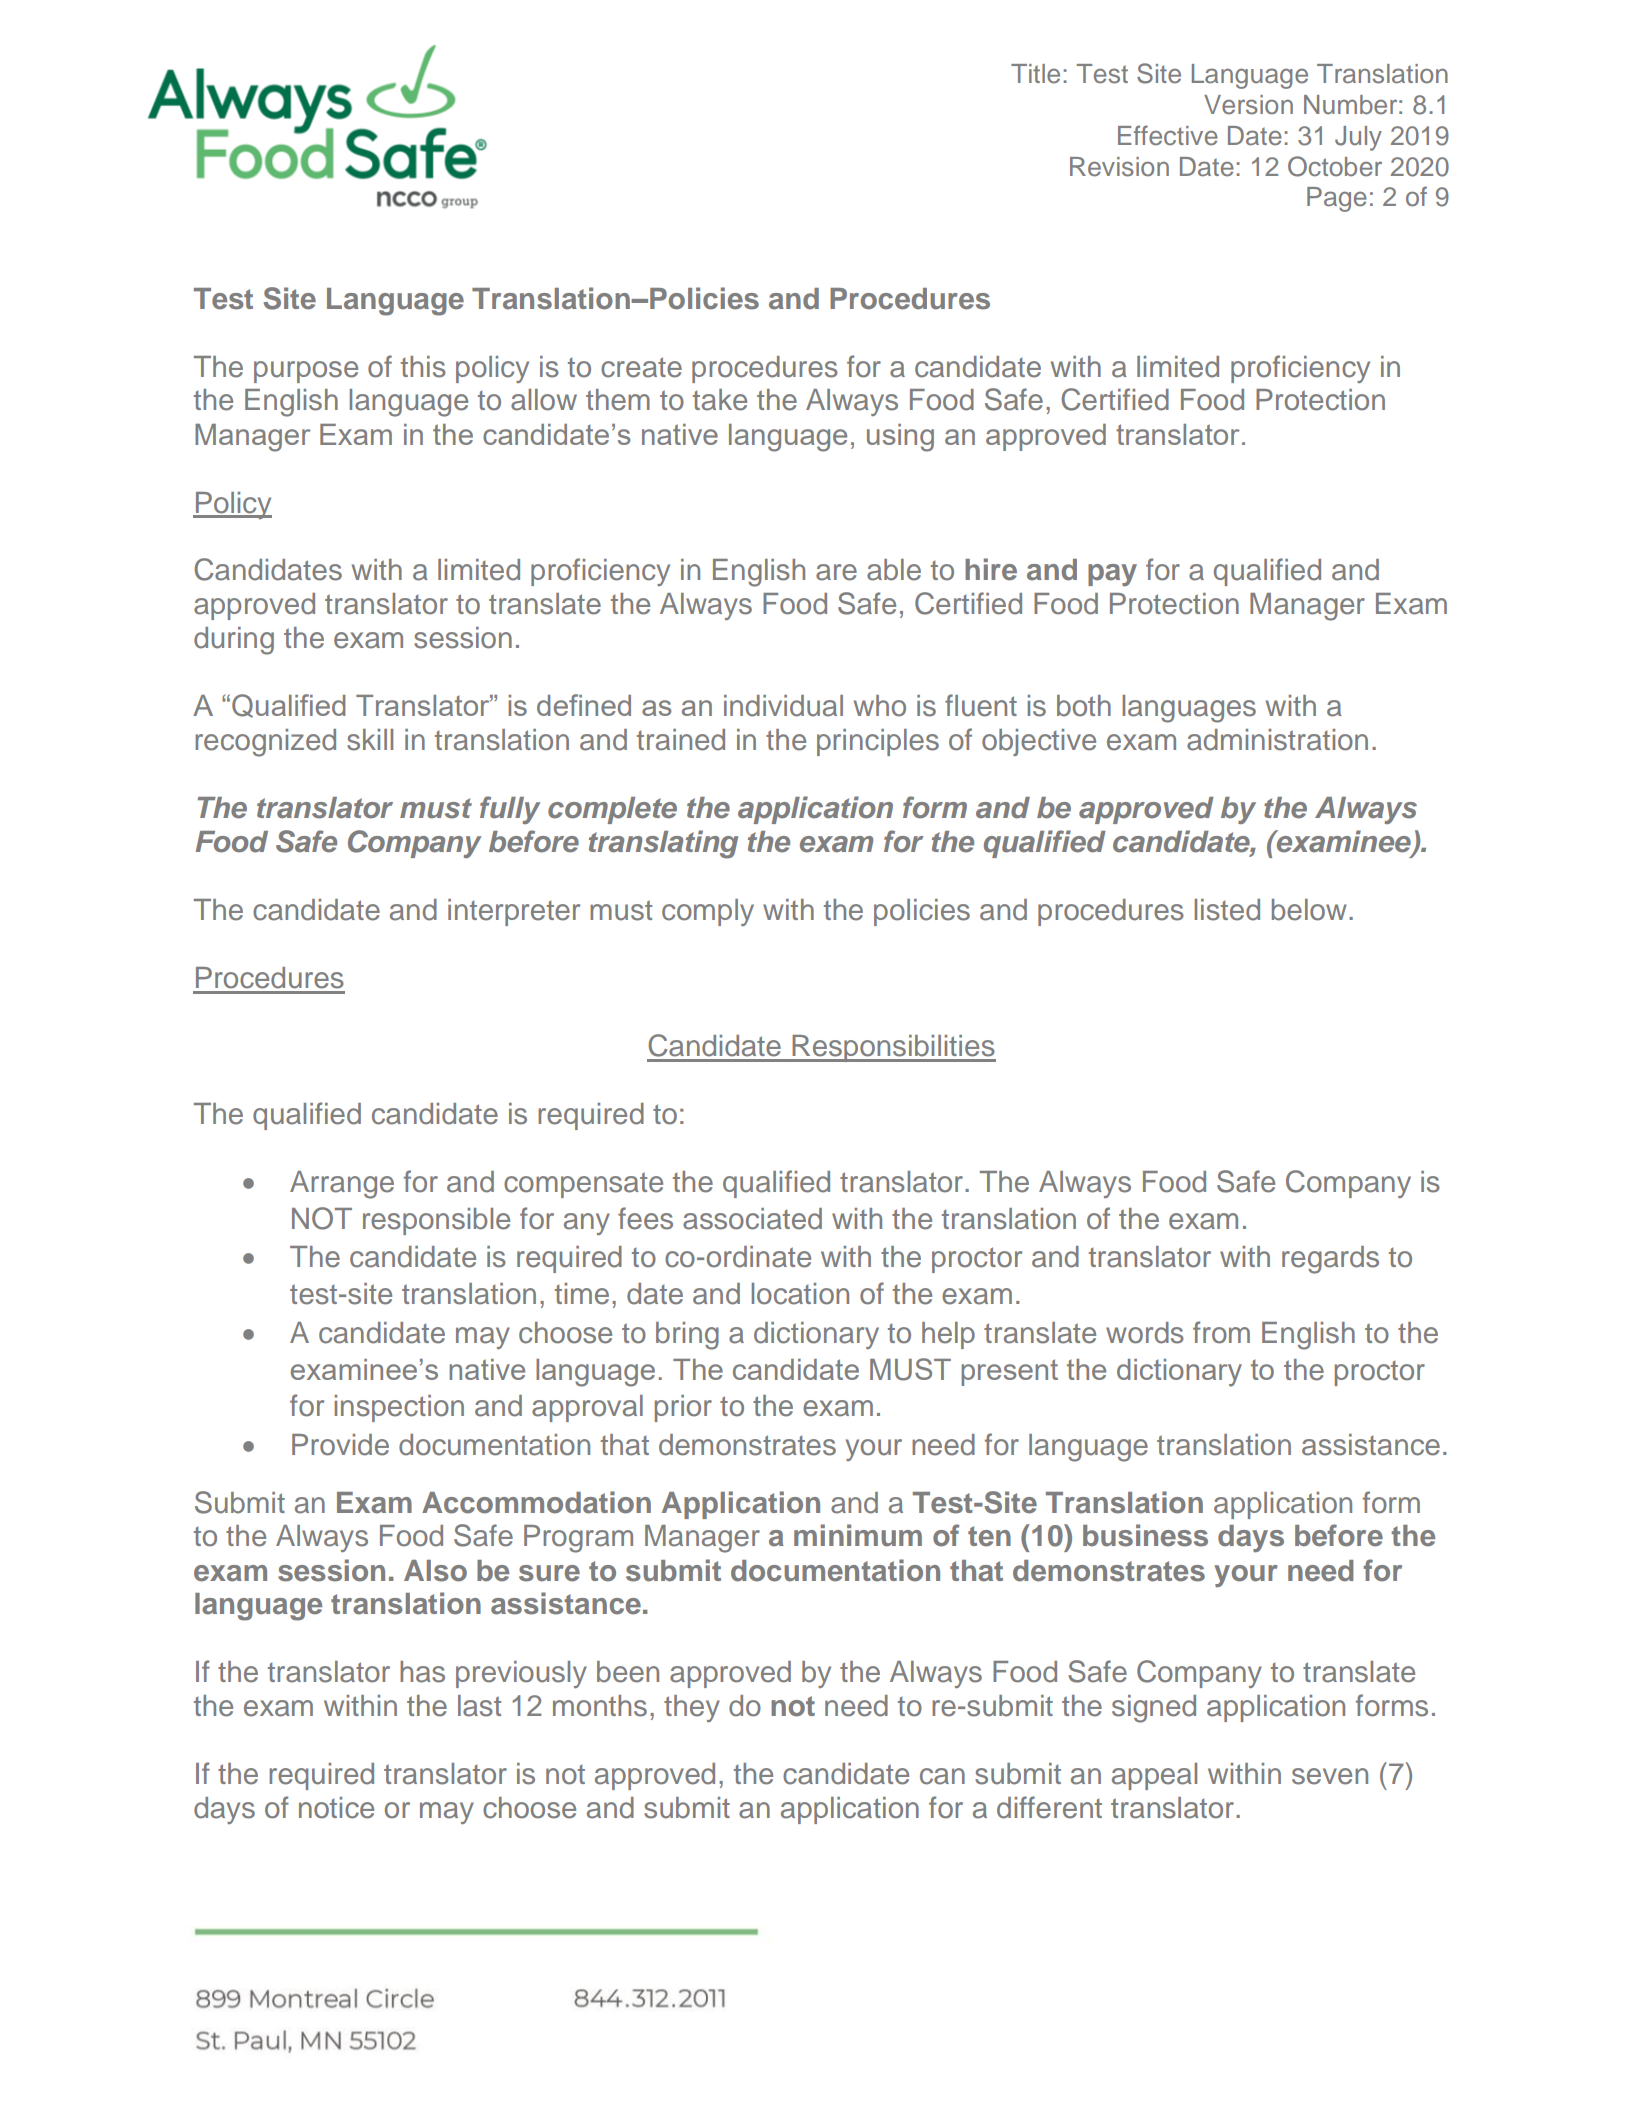  Describe the element at coordinates (423, 367) in the screenshot. I see `this` at that location.
